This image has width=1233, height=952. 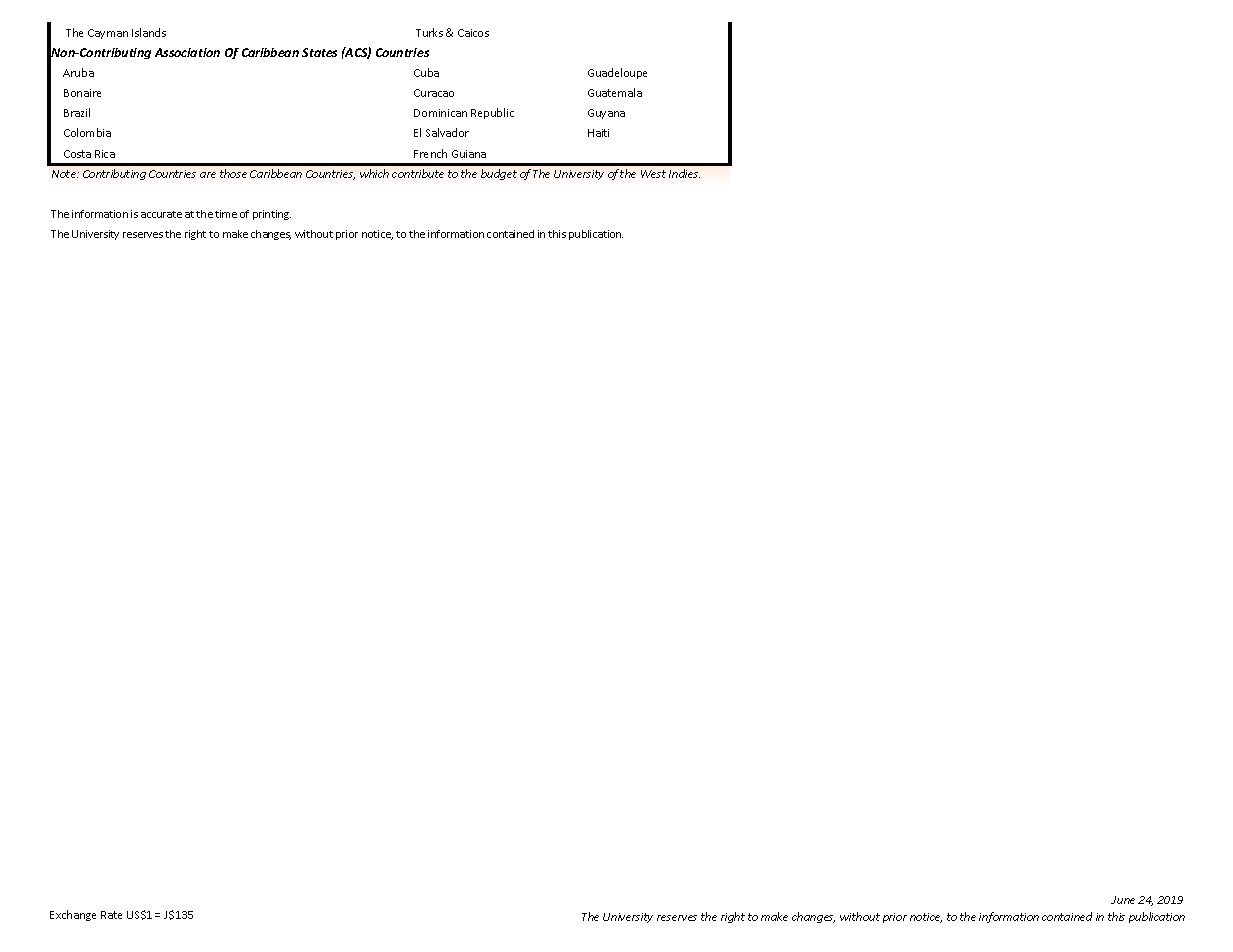 I want to click on budget, so click(x=499, y=174).
